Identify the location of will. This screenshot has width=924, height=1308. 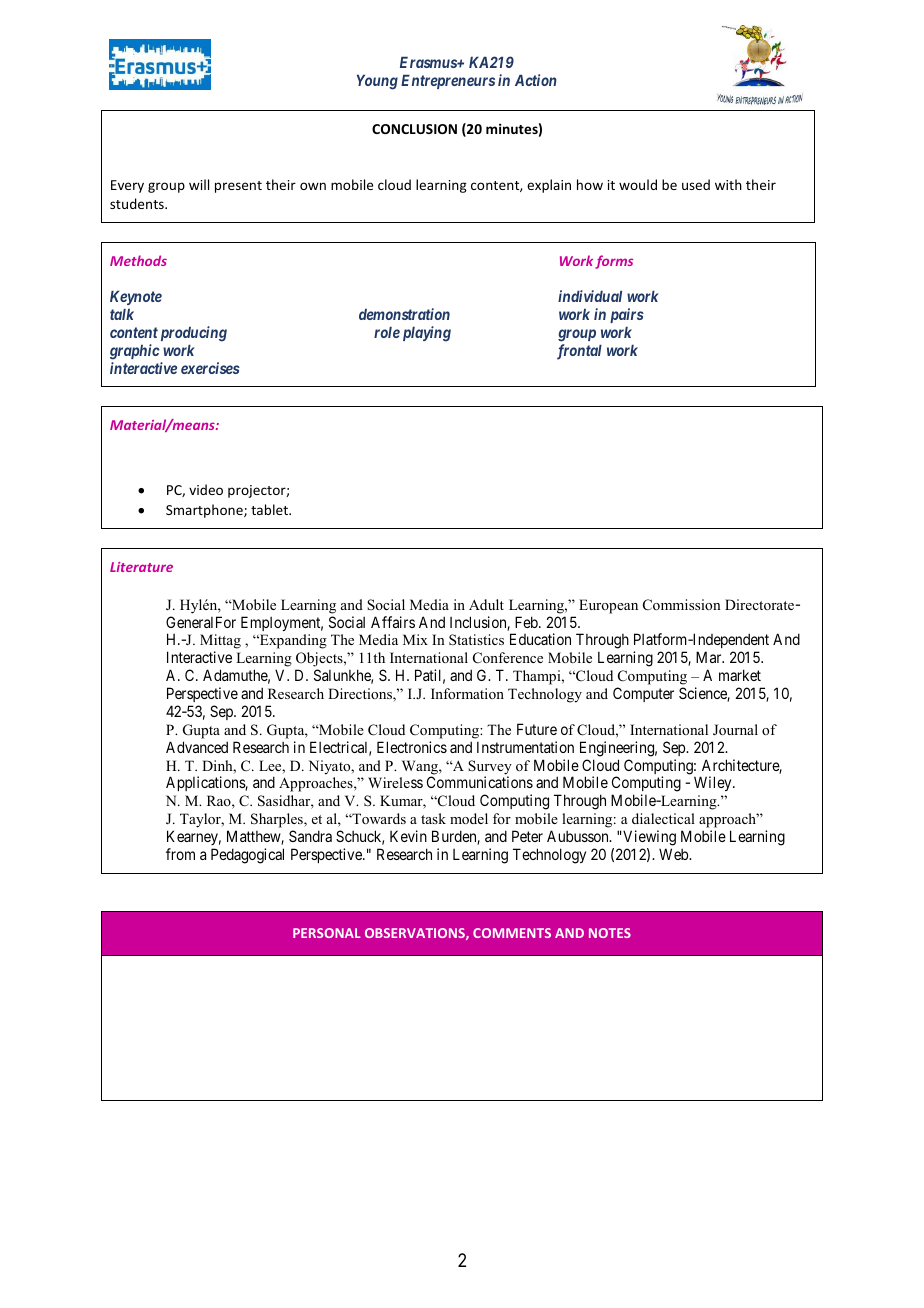
(199, 184).
